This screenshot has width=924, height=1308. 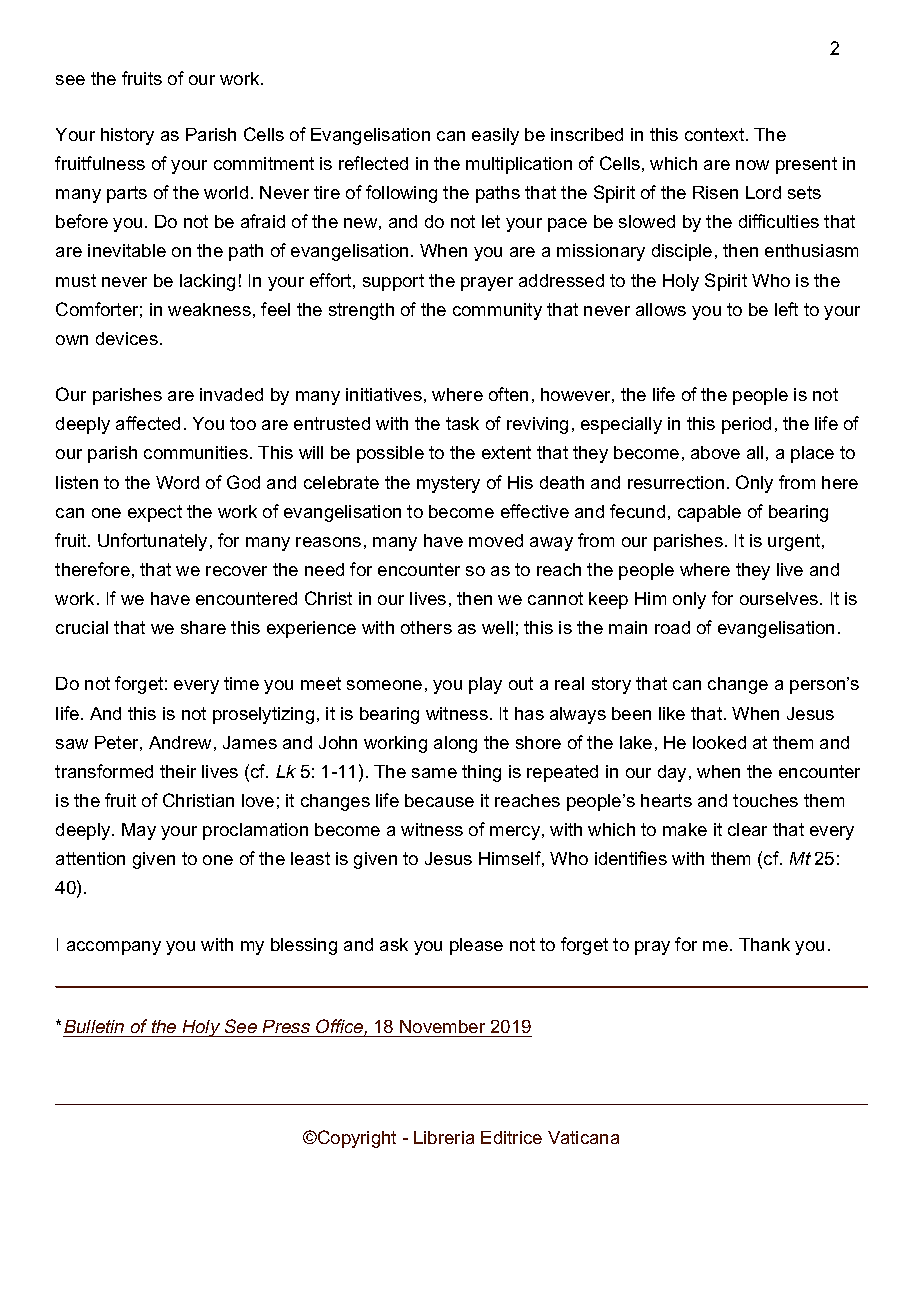 What do you see at coordinates (495, 136) in the screenshot?
I see `easily` at bounding box center [495, 136].
